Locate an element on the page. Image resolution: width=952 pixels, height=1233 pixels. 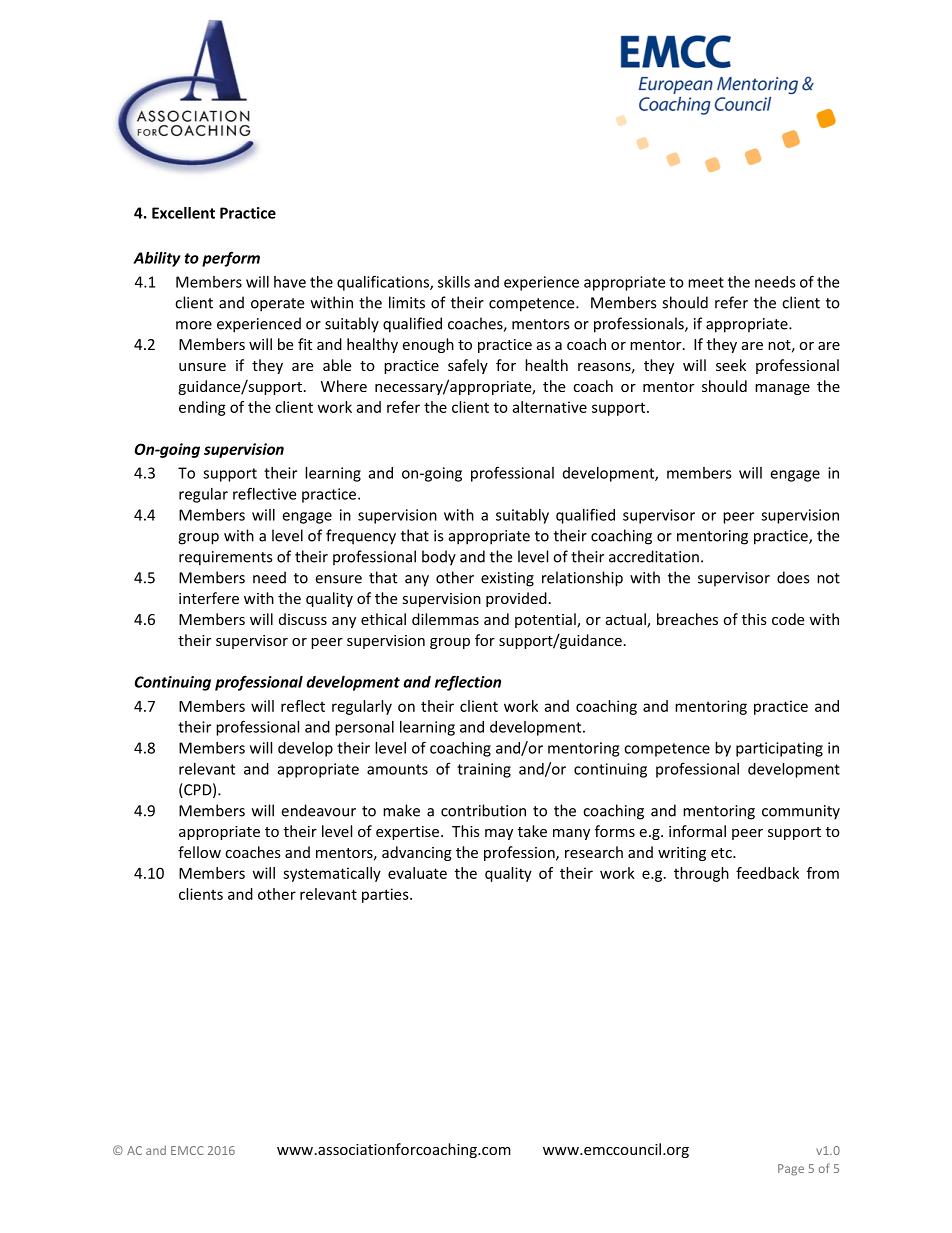
fellow is located at coordinates (199, 852).
